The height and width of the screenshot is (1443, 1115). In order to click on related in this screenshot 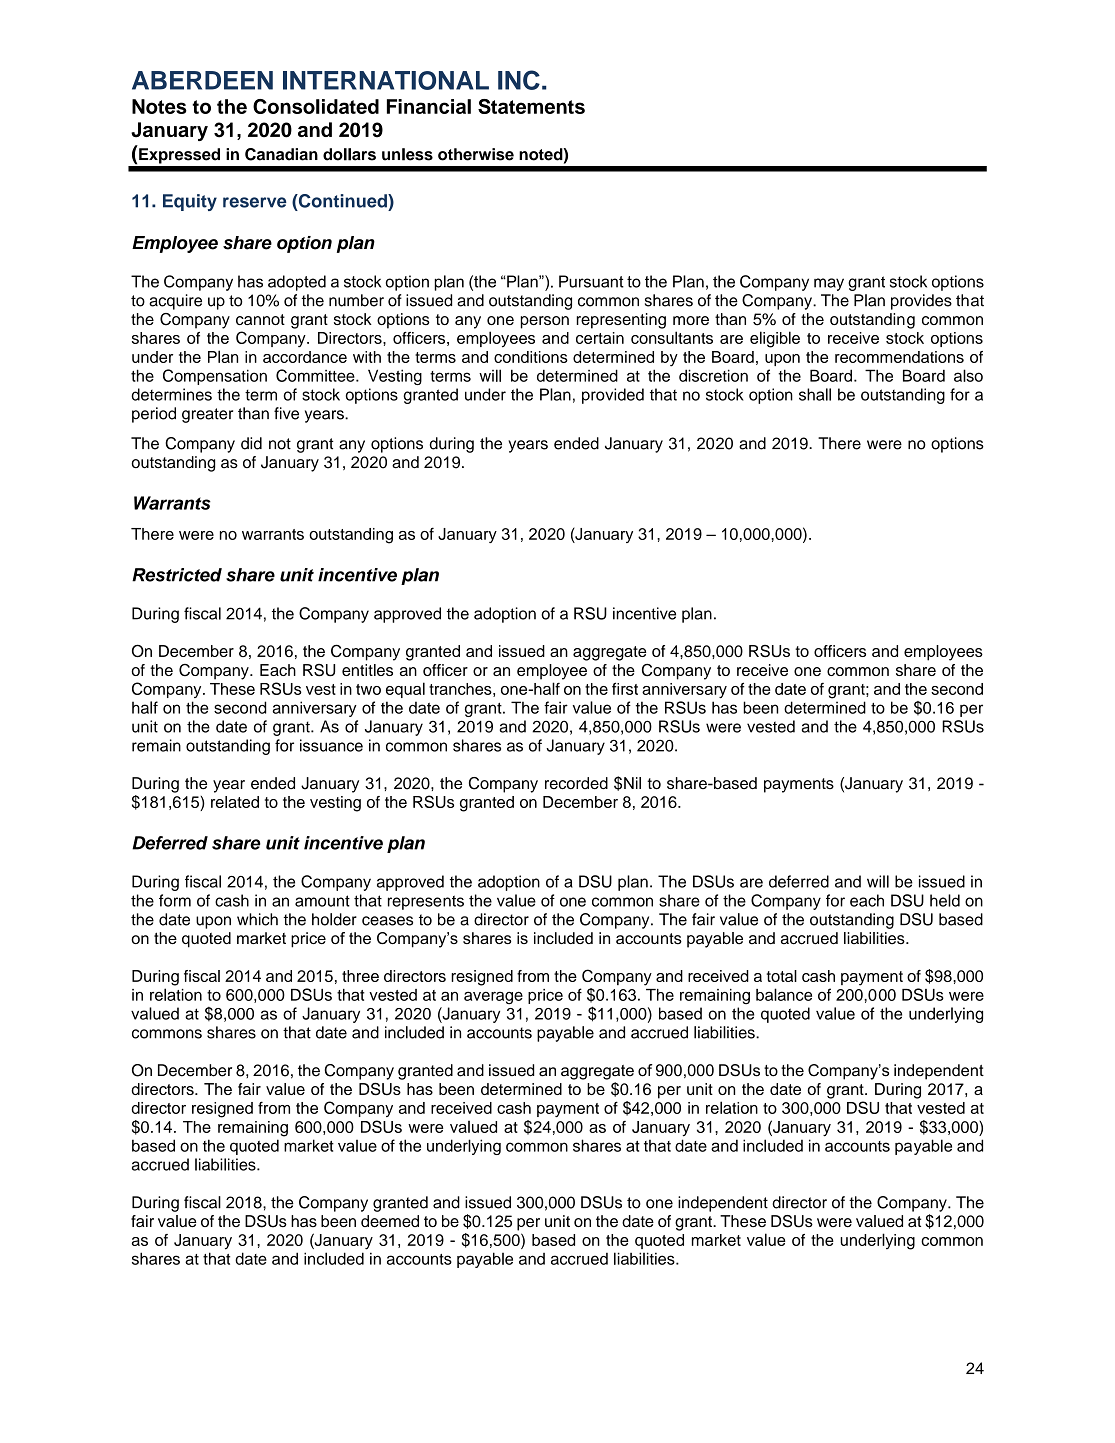, I will do `click(235, 802)`.
